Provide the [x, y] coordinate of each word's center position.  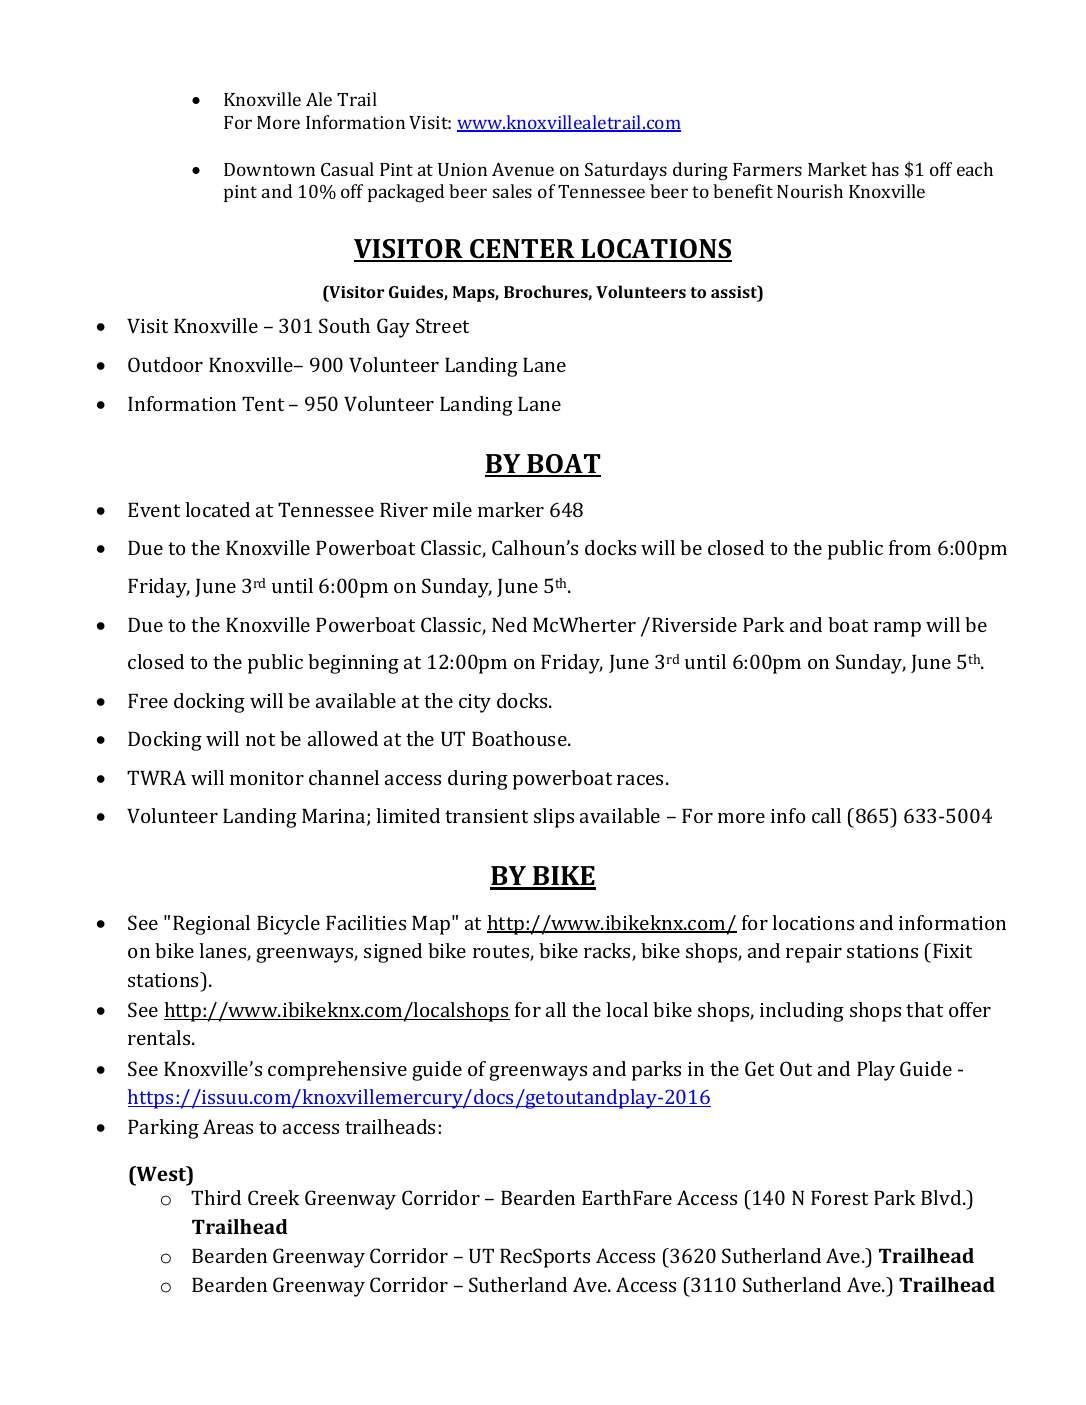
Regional [211, 925]
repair [814, 953]
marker [511, 509]
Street [442, 325]
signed [393, 953]
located [217, 509]
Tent [263, 404]
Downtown [269, 169]
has [885, 169]
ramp [897, 629]
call [826, 815]
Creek [273, 1197]
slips [554, 818]
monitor [267, 778]
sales [512, 191]
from [910, 547]
